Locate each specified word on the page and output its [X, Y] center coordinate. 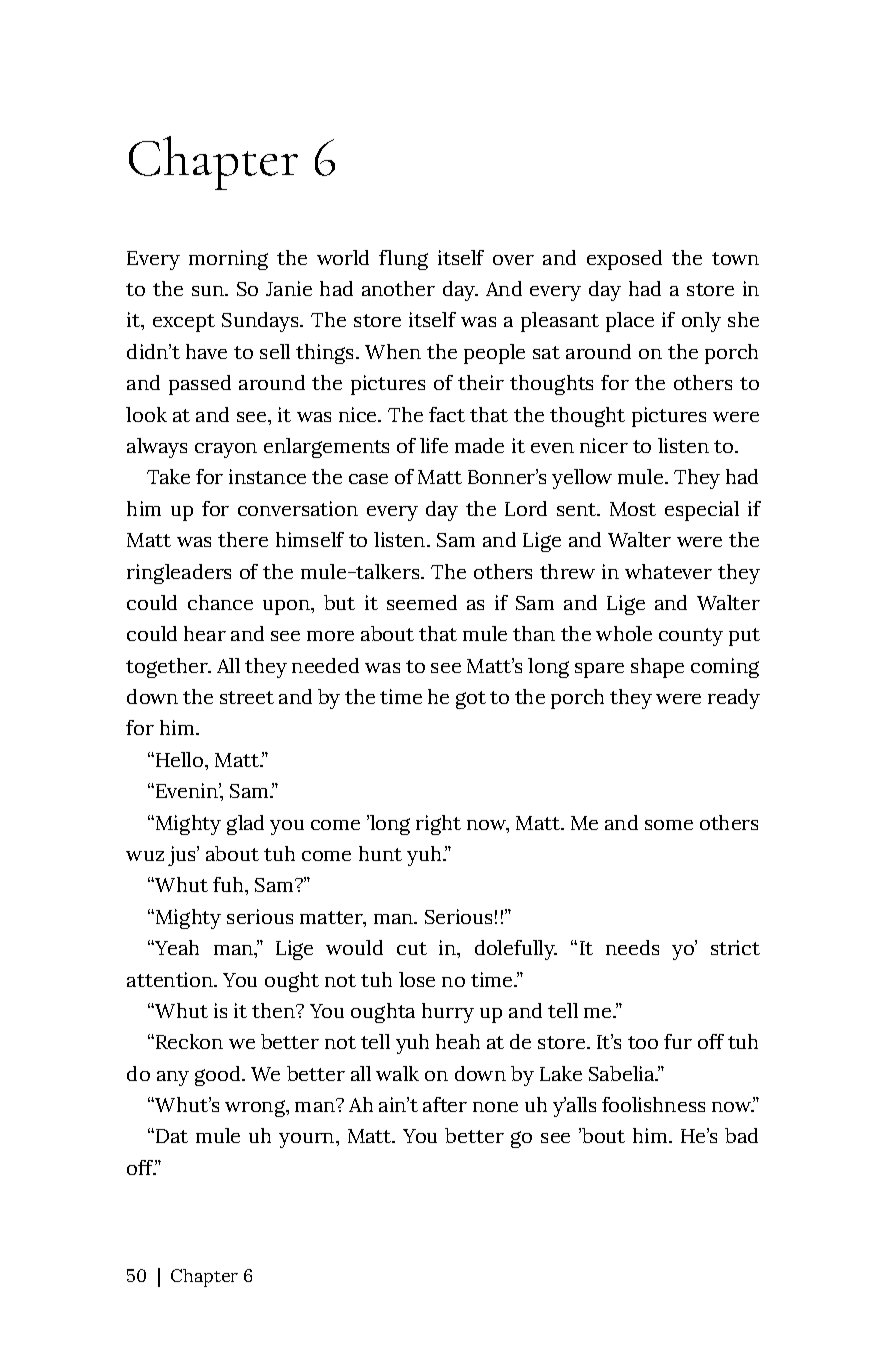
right [438, 825]
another [398, 288]
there [243, 539]
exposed [624, 260]
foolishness [653, 1104]
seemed [422, 602]
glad [245, 825]
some [669, 825]
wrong [256, 1108]
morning [228, 260]
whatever [668, 571]
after [445, 1104]
